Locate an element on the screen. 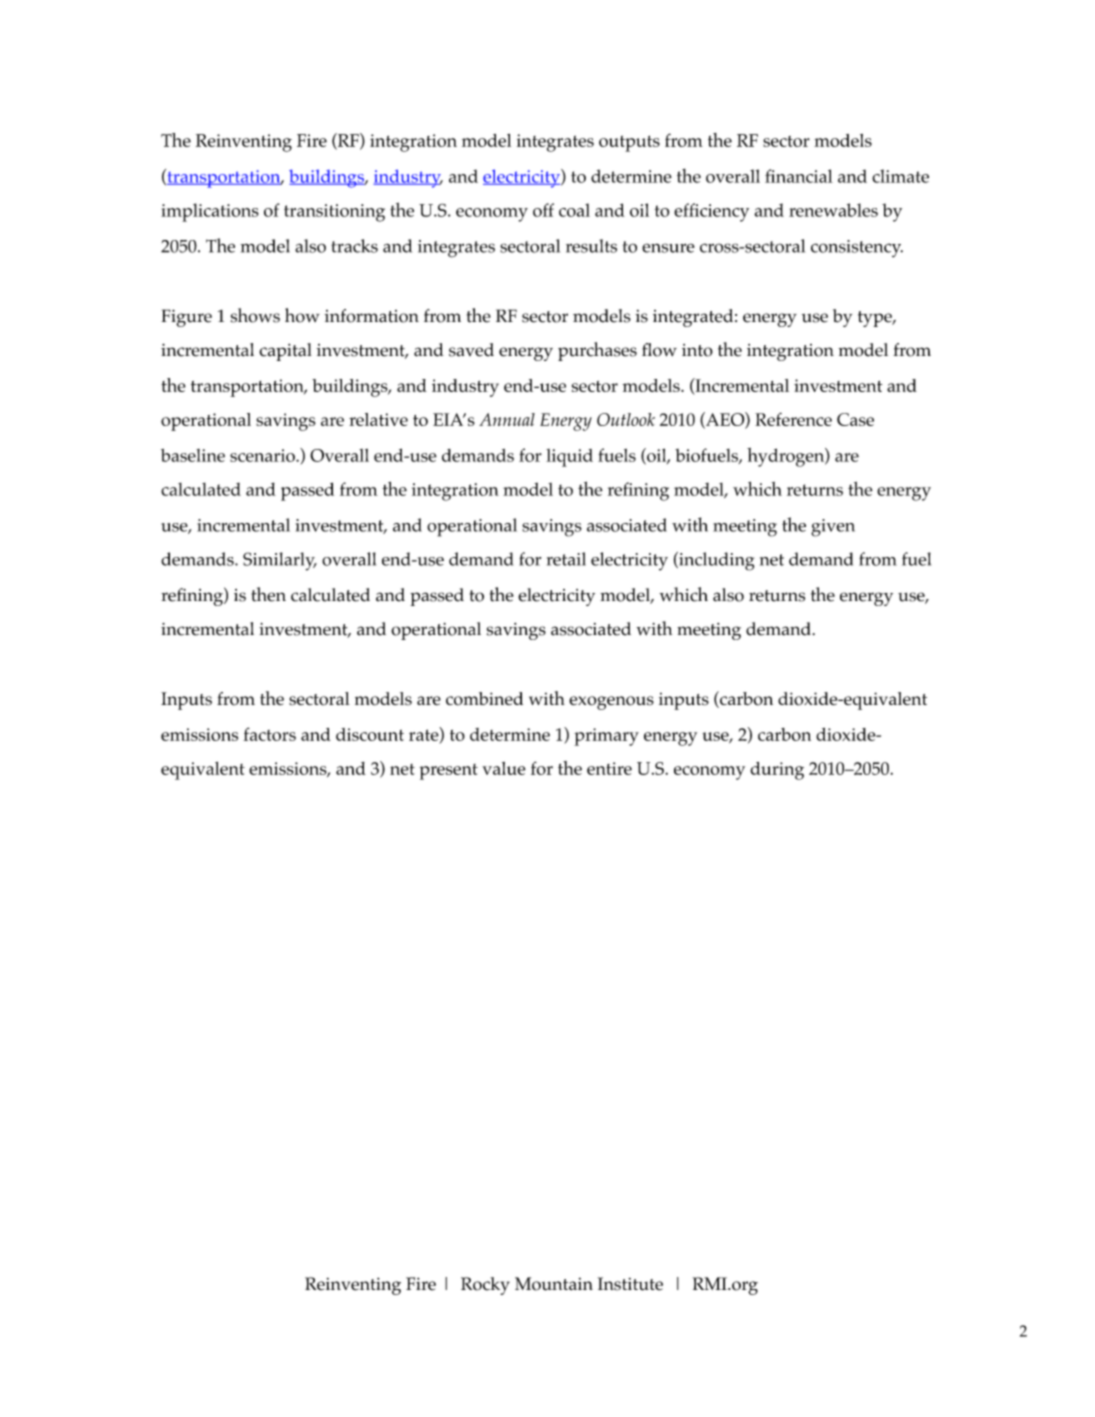 Image resolution: width=1095 pixels, height=1417 pixels. during is located at coordinates (777, 771).
